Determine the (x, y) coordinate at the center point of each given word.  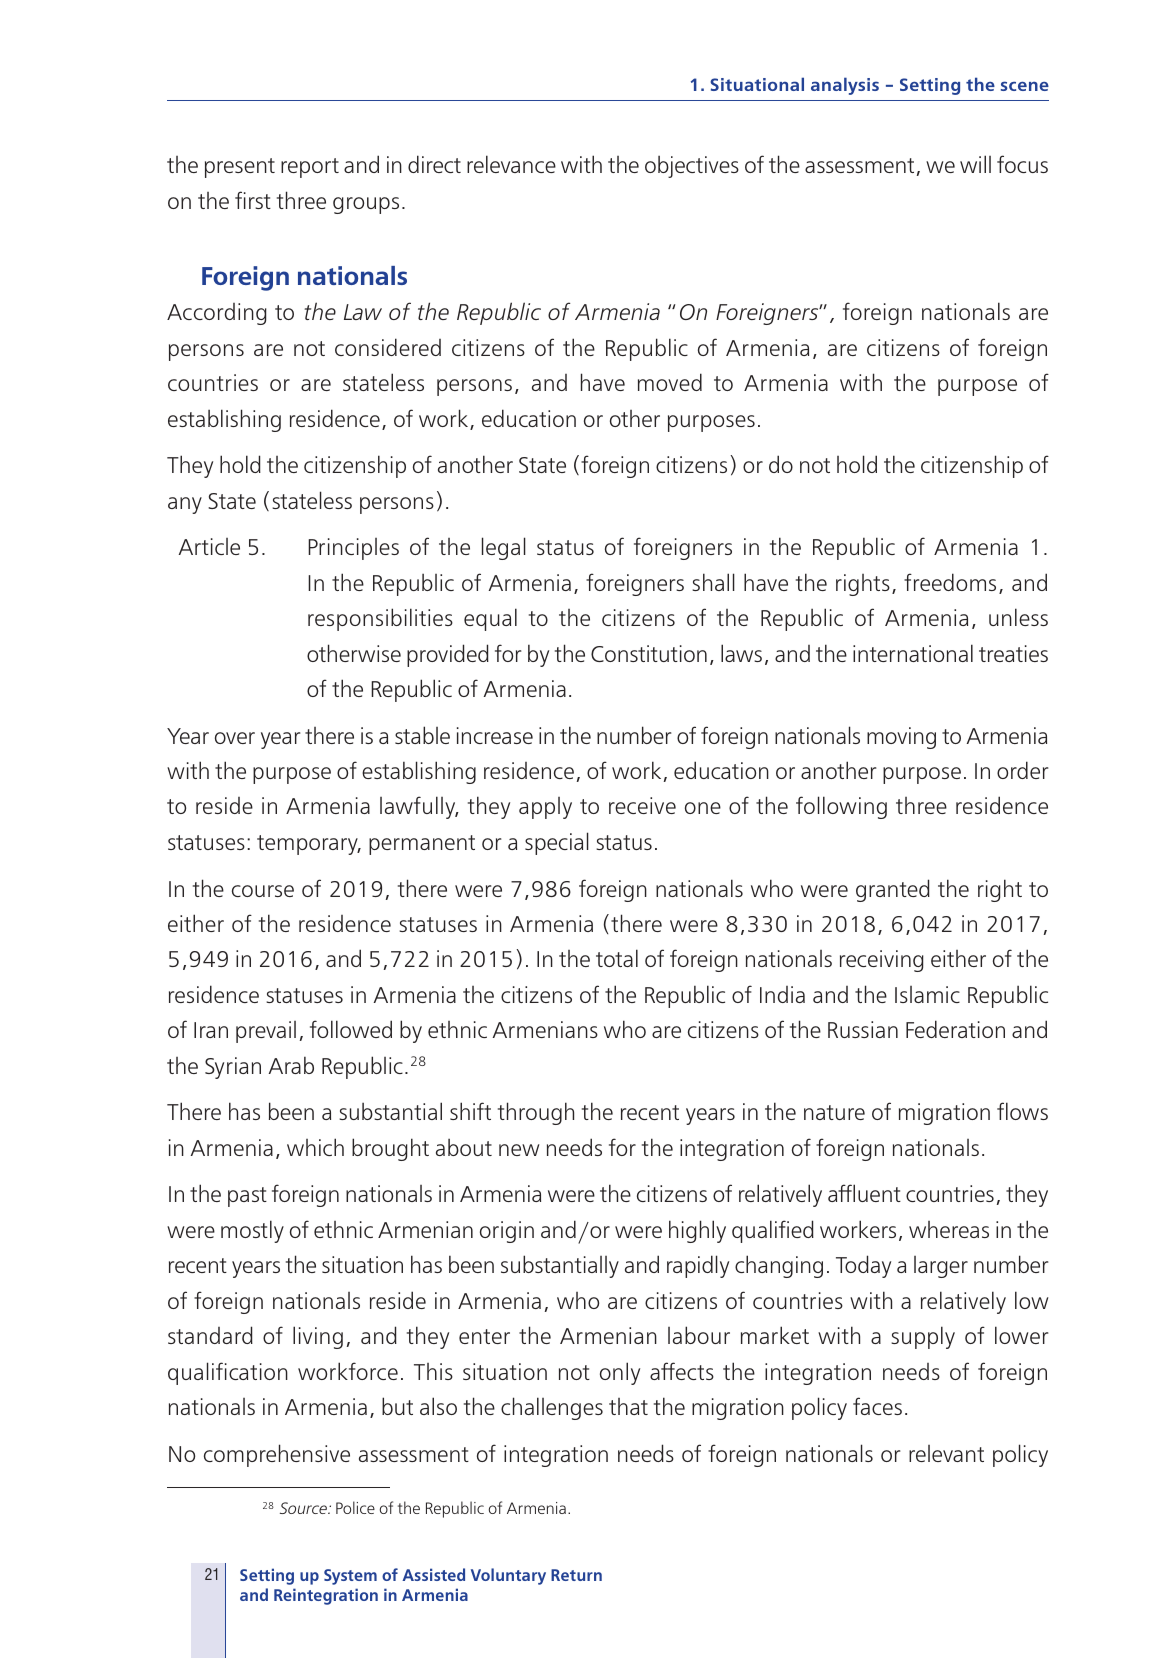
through (536, 1113)
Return (576, 1575)
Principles (353, 549)
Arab (291, 1065)
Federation (955, 1029)
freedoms (950, 582)
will (975, 164)
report (310, 168)
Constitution (649, 653)
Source (304, 1508)
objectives (692, 166)
